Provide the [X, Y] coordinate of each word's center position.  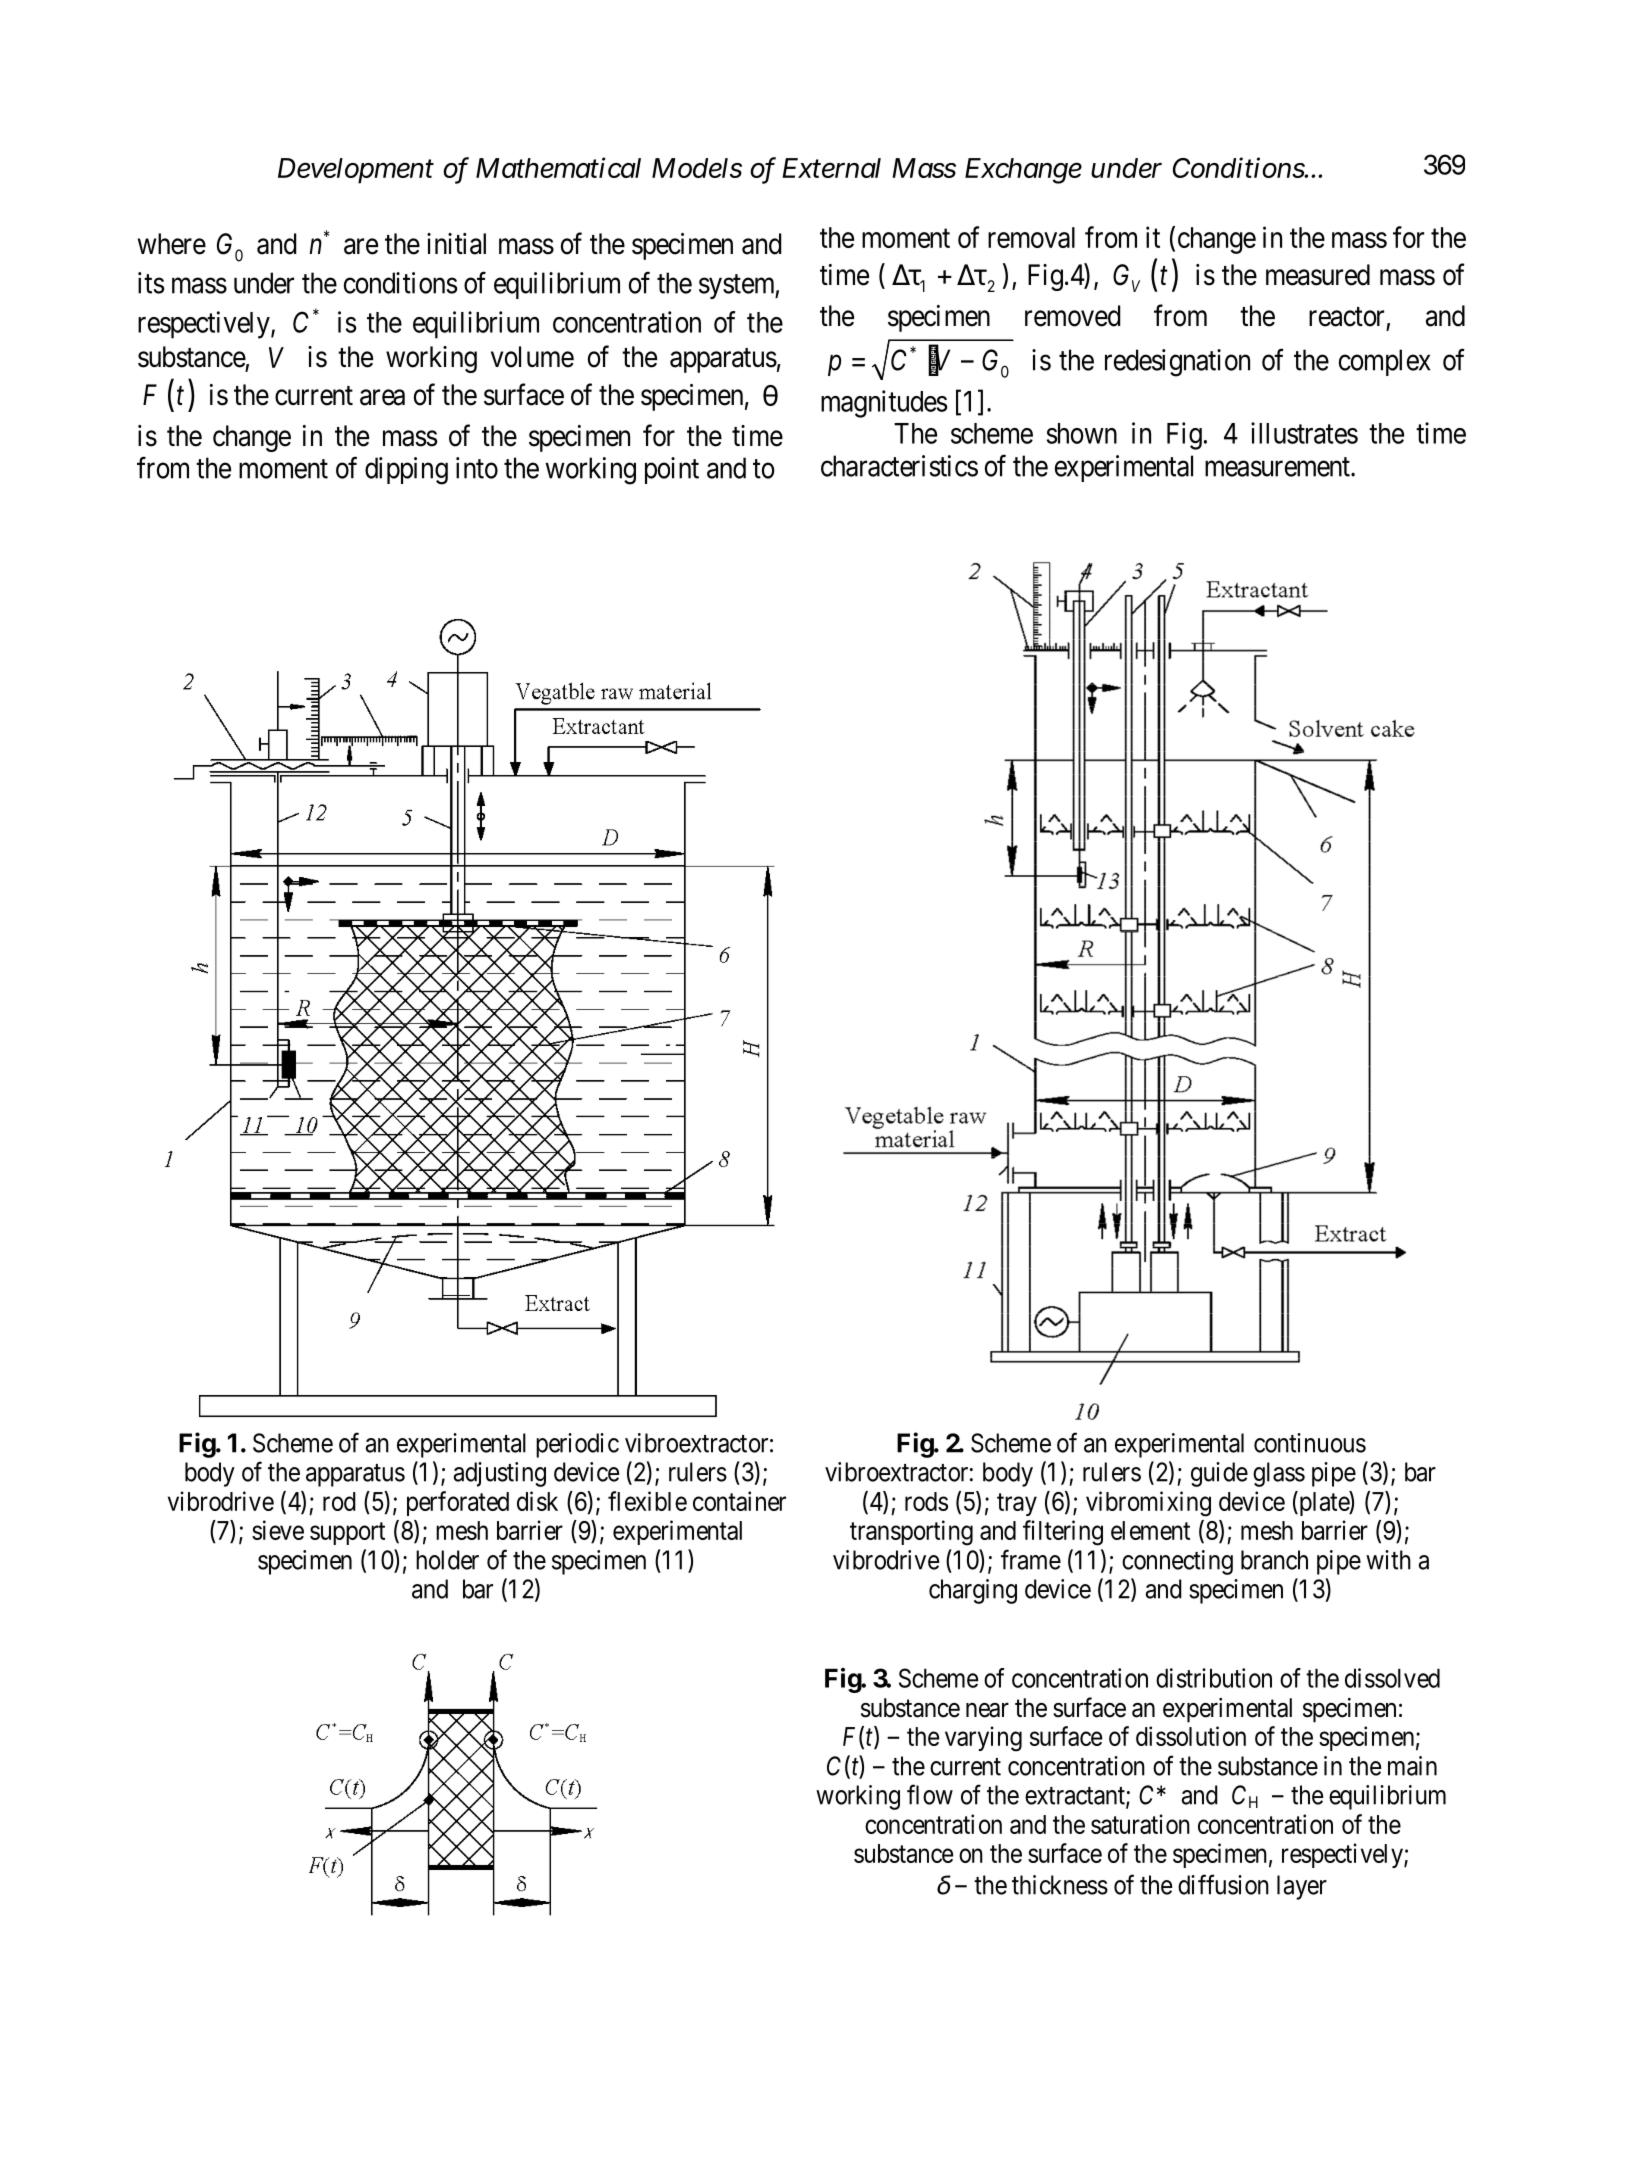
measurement [1278, 467]
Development [356, 171]
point [672, 470]
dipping [406, 471]
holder [447, 1560]
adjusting [499, 1474]
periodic [577, 1445]
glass [1279, 1474]
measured [1318, 275]
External [831, 168]
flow [930, 1794]
